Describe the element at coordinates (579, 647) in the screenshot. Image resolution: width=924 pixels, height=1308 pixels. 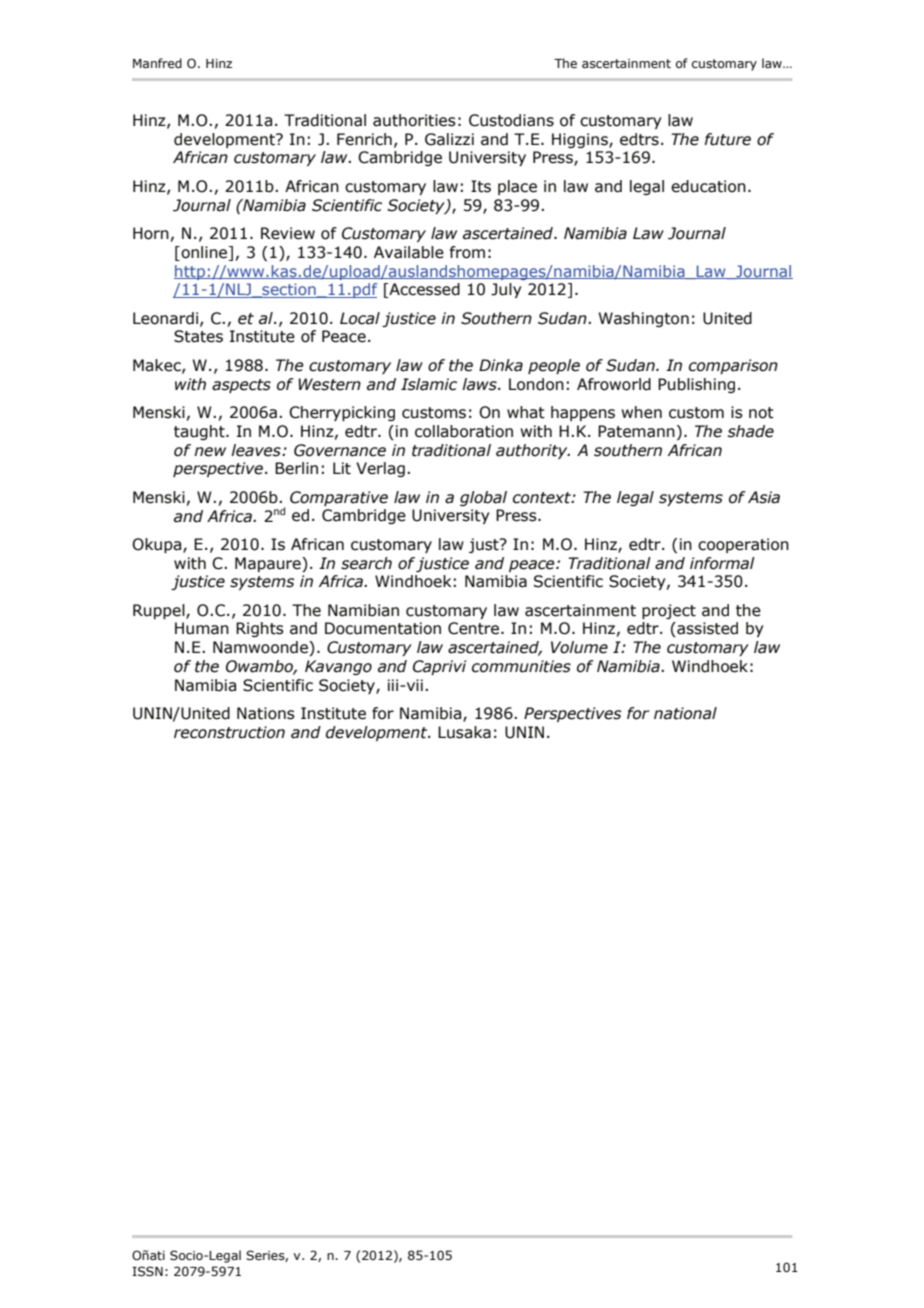
I see `Volume` at that location.
